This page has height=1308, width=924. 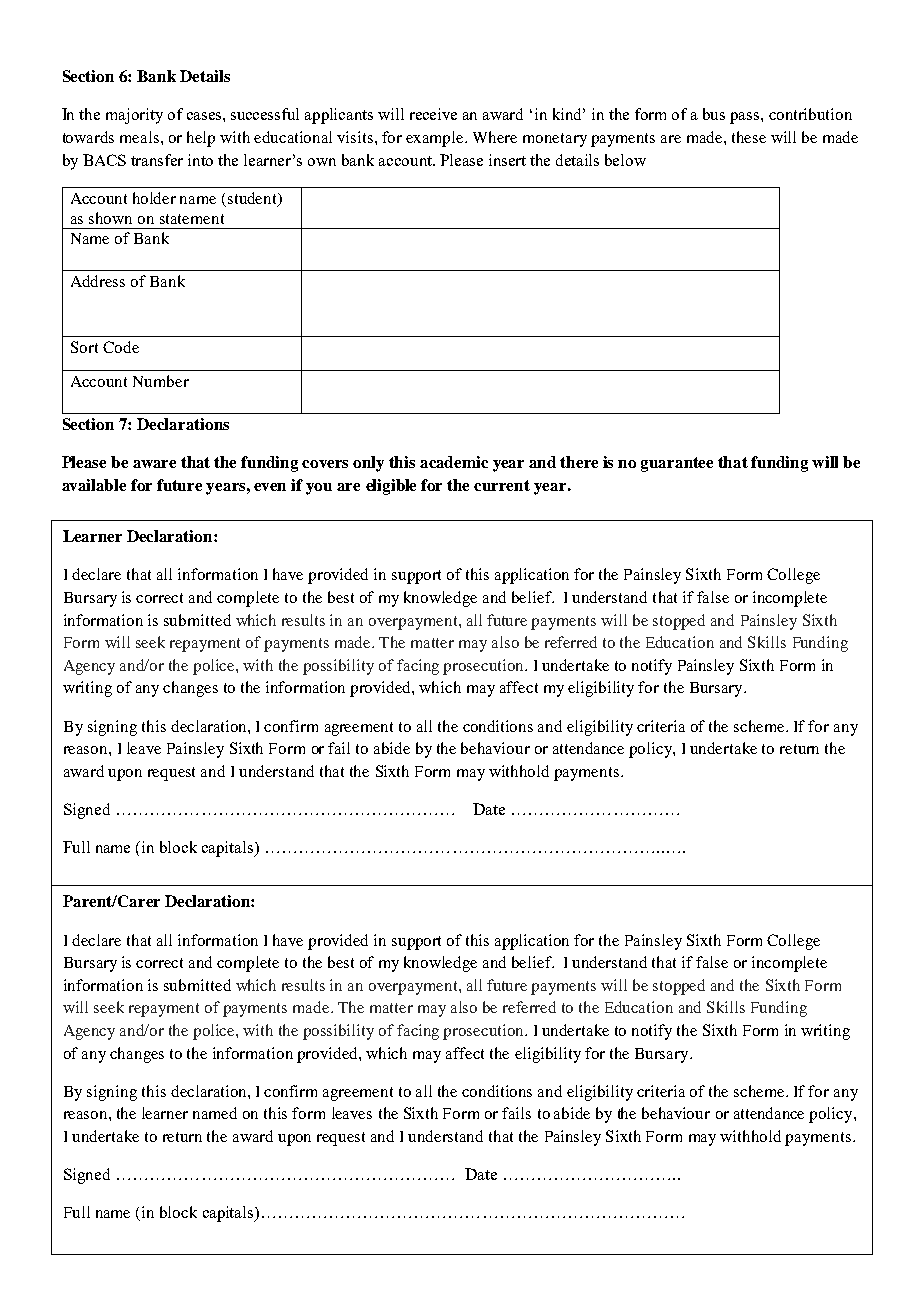 What do you see at coordinates (507, 160) in the page?
I see `insert` at bounding box center [507, 160].
